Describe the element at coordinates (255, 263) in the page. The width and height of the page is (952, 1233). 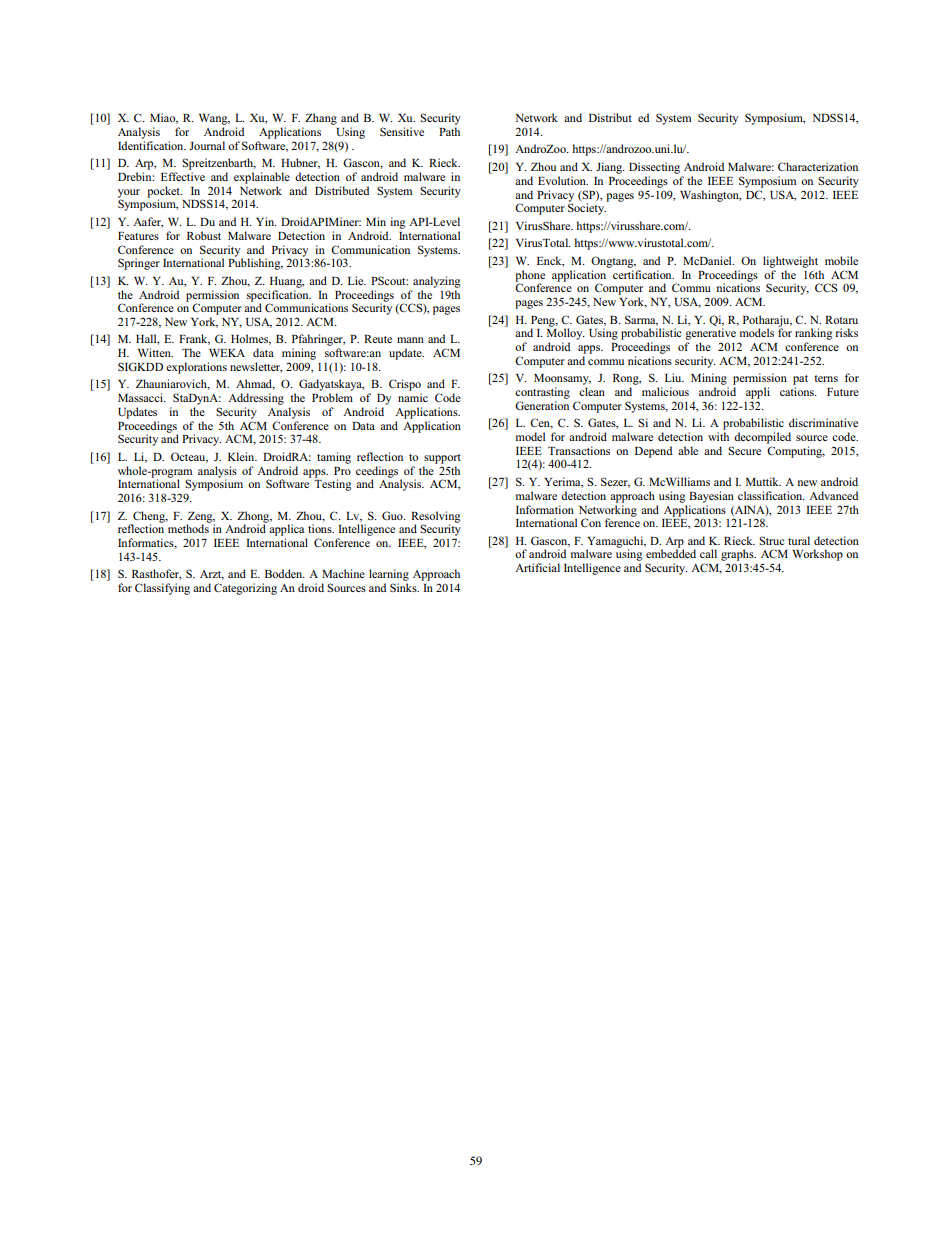
I see `Publishing` at that location.
